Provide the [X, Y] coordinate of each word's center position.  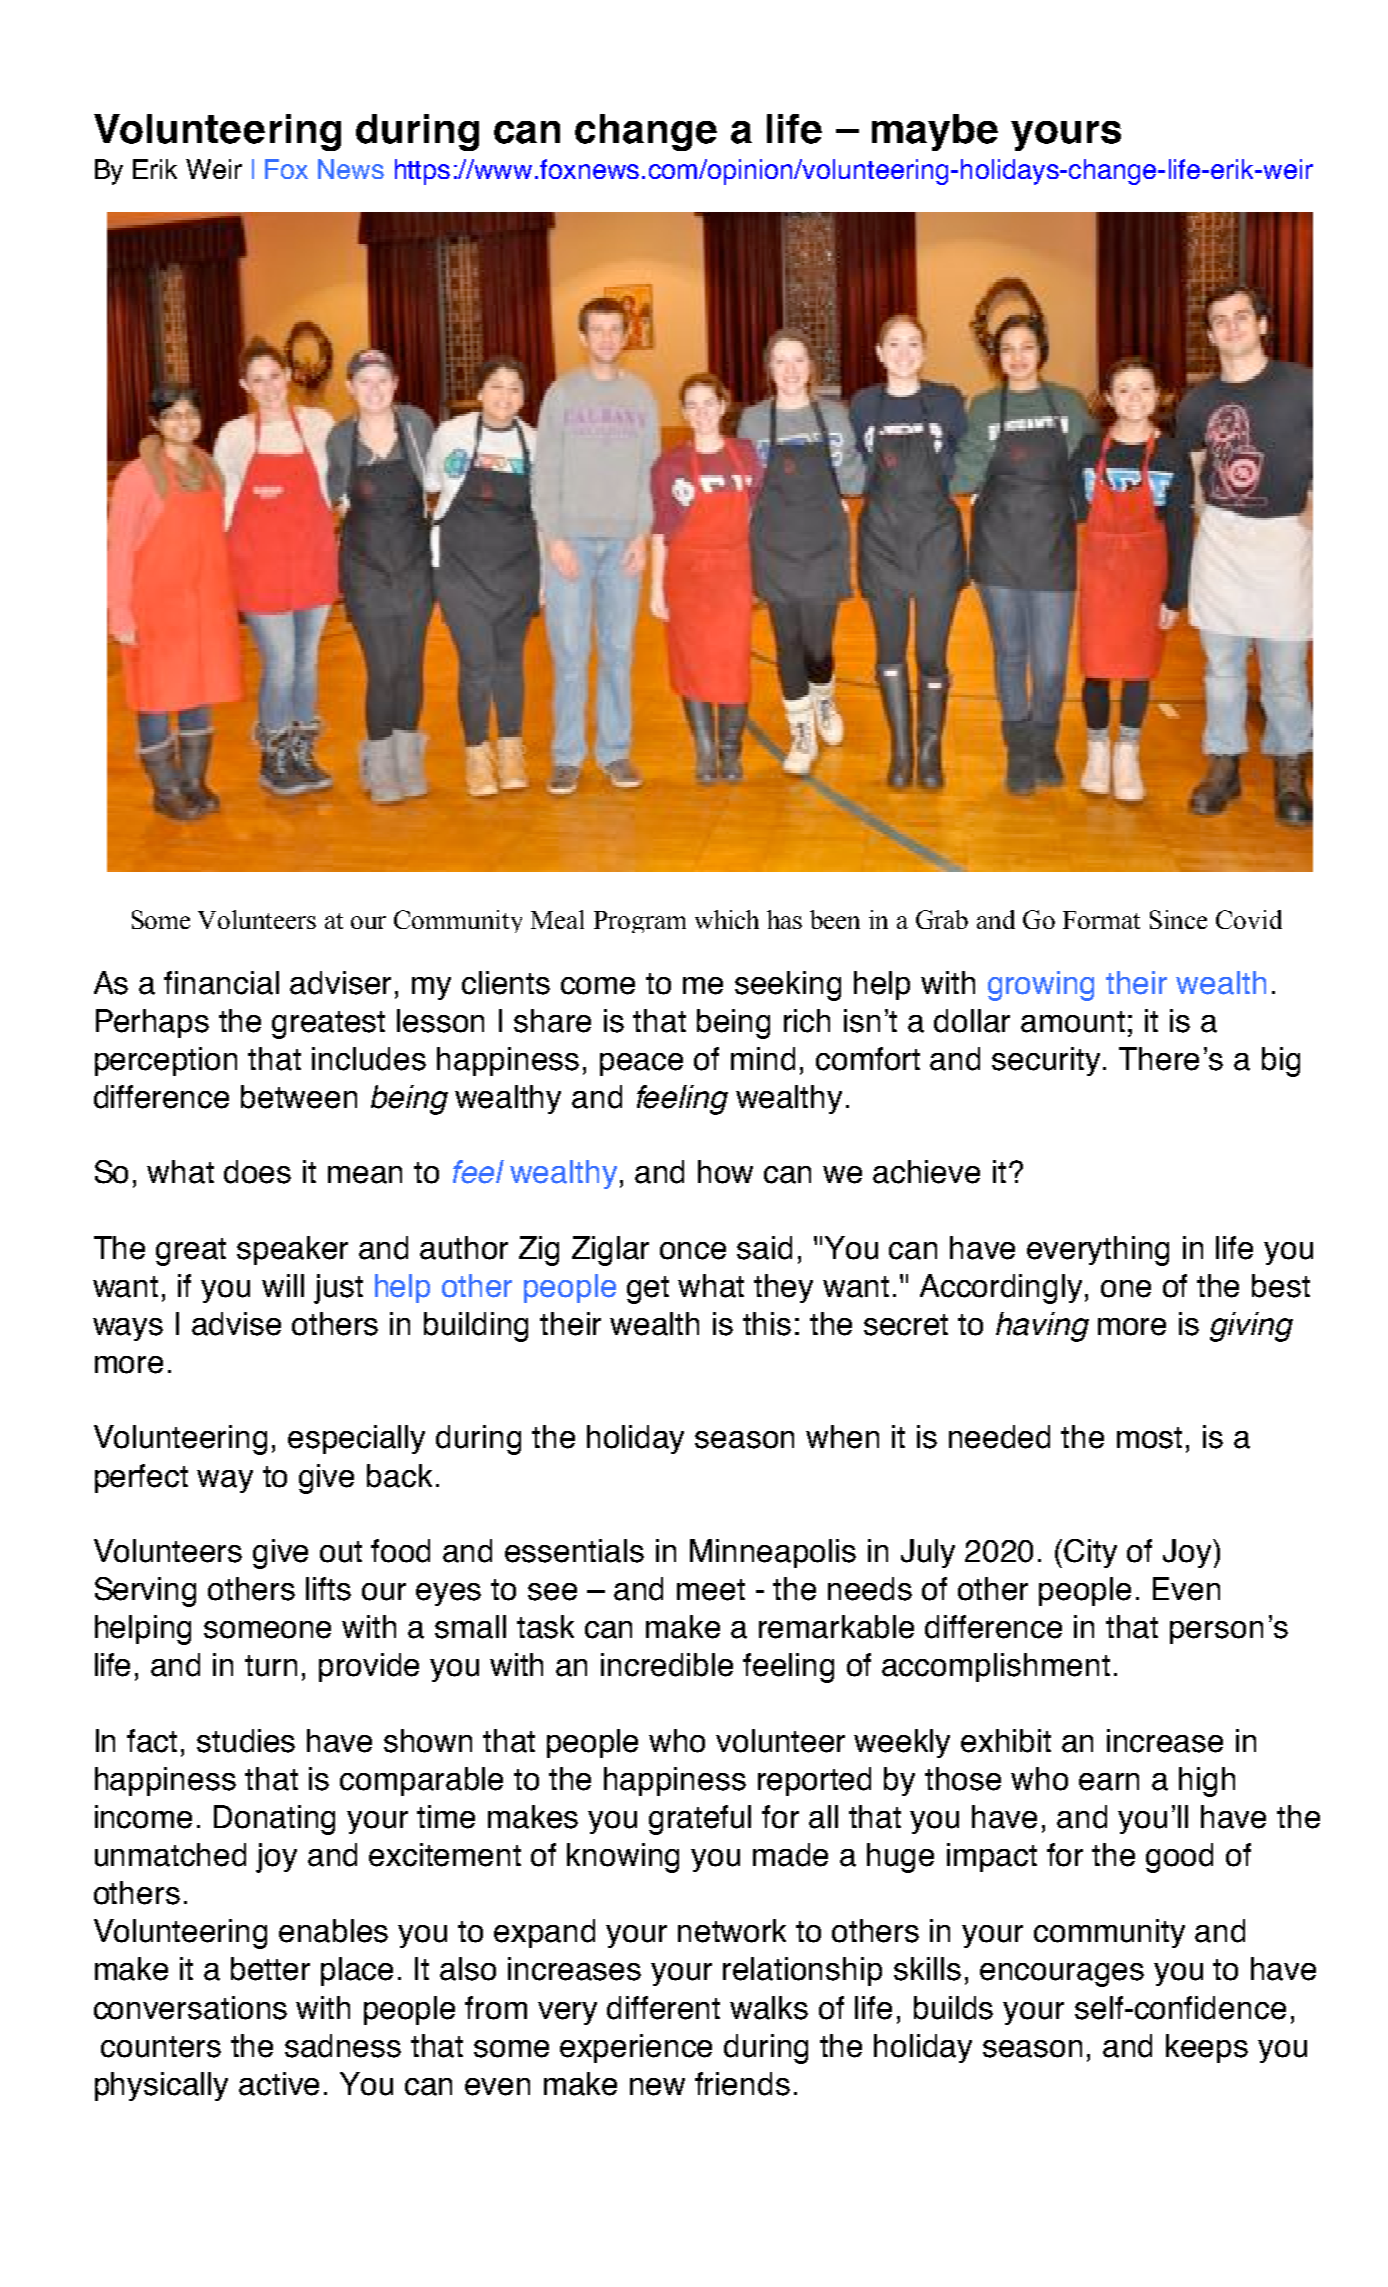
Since [1178, 919]
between [299, 1097]
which [727, 919]
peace [641, 1064]
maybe [935, 132]
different [663, 2008]
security [1046, 1061]
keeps [1207, 2048]
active [279, 2084]
